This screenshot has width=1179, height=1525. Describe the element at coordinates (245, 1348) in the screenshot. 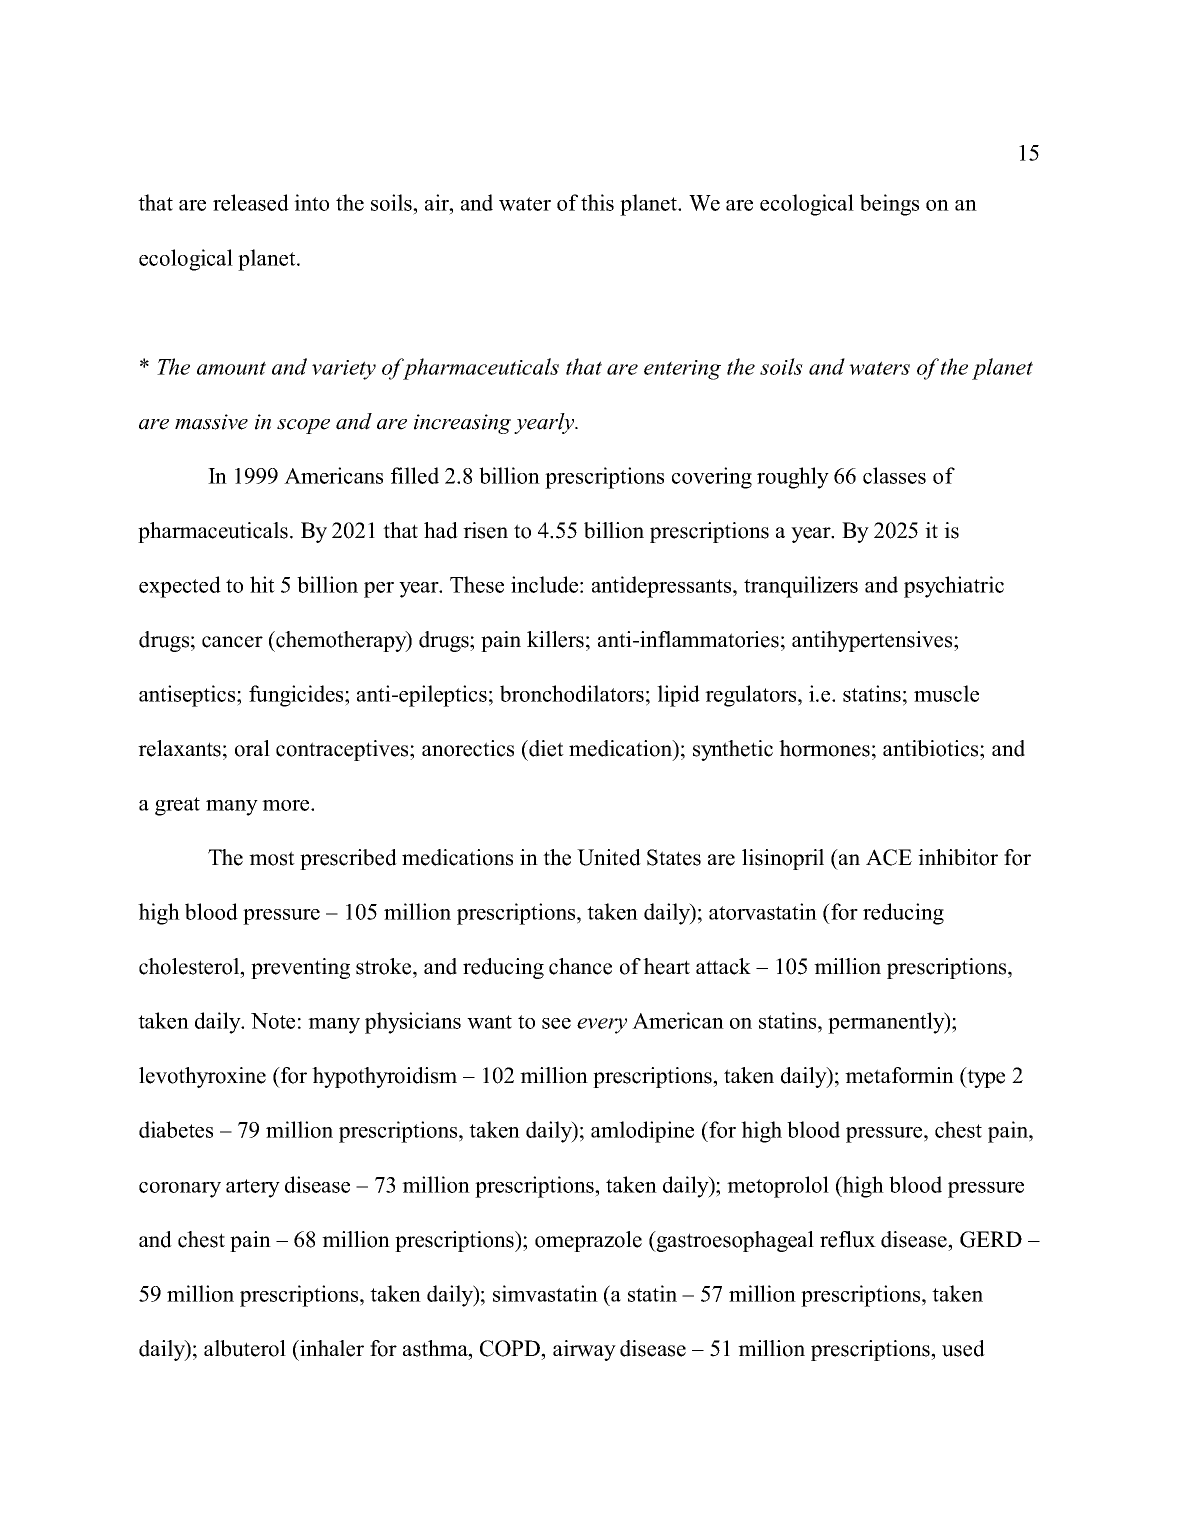

I see `albuterol` at that location.
